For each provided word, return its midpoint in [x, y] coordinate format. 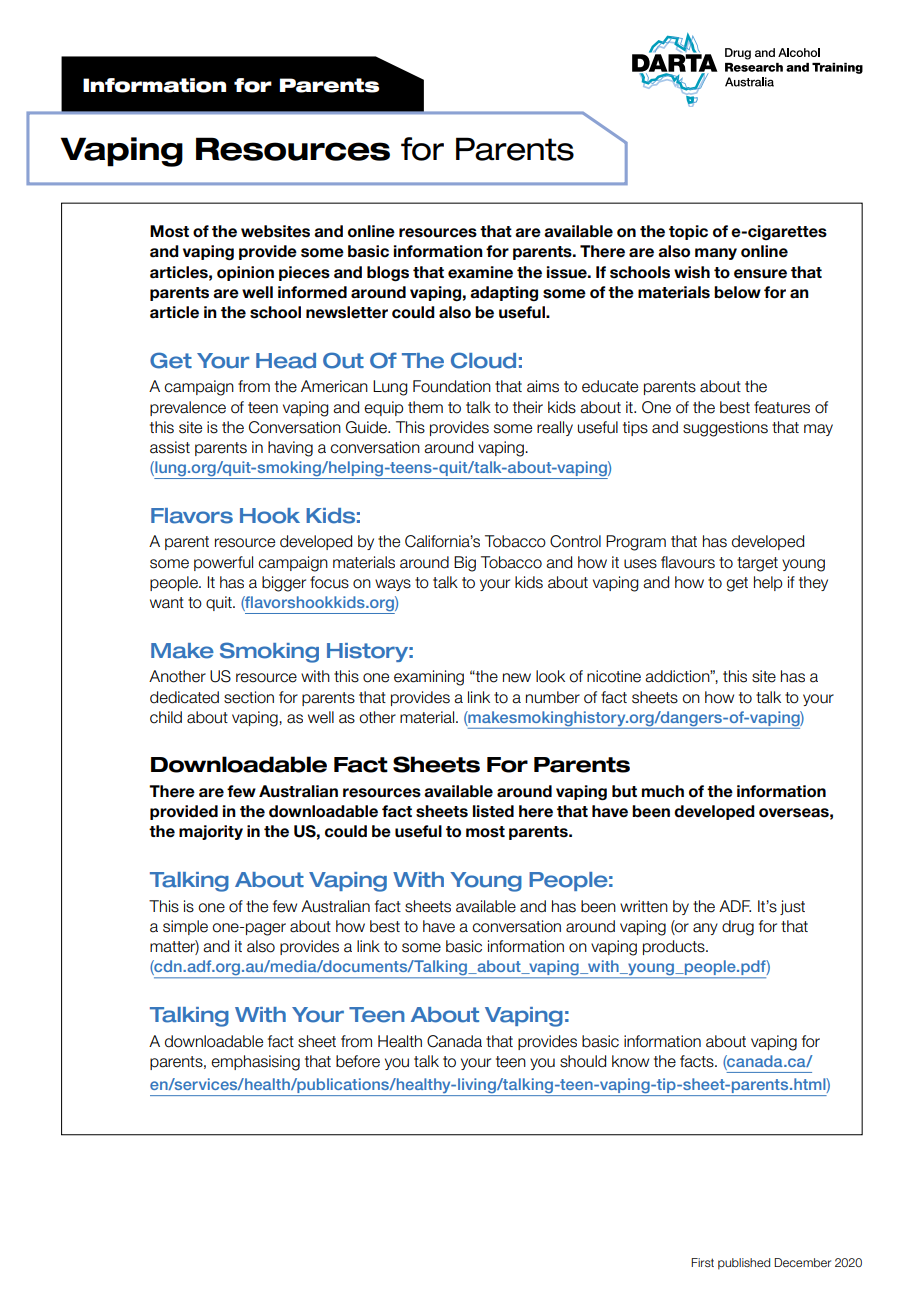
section [249, 697]
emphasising [255, 1063]
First [702, 1262]
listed [493, 811]
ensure [760, 274]
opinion [245, 273]
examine [480, 272]
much [663, 791]
